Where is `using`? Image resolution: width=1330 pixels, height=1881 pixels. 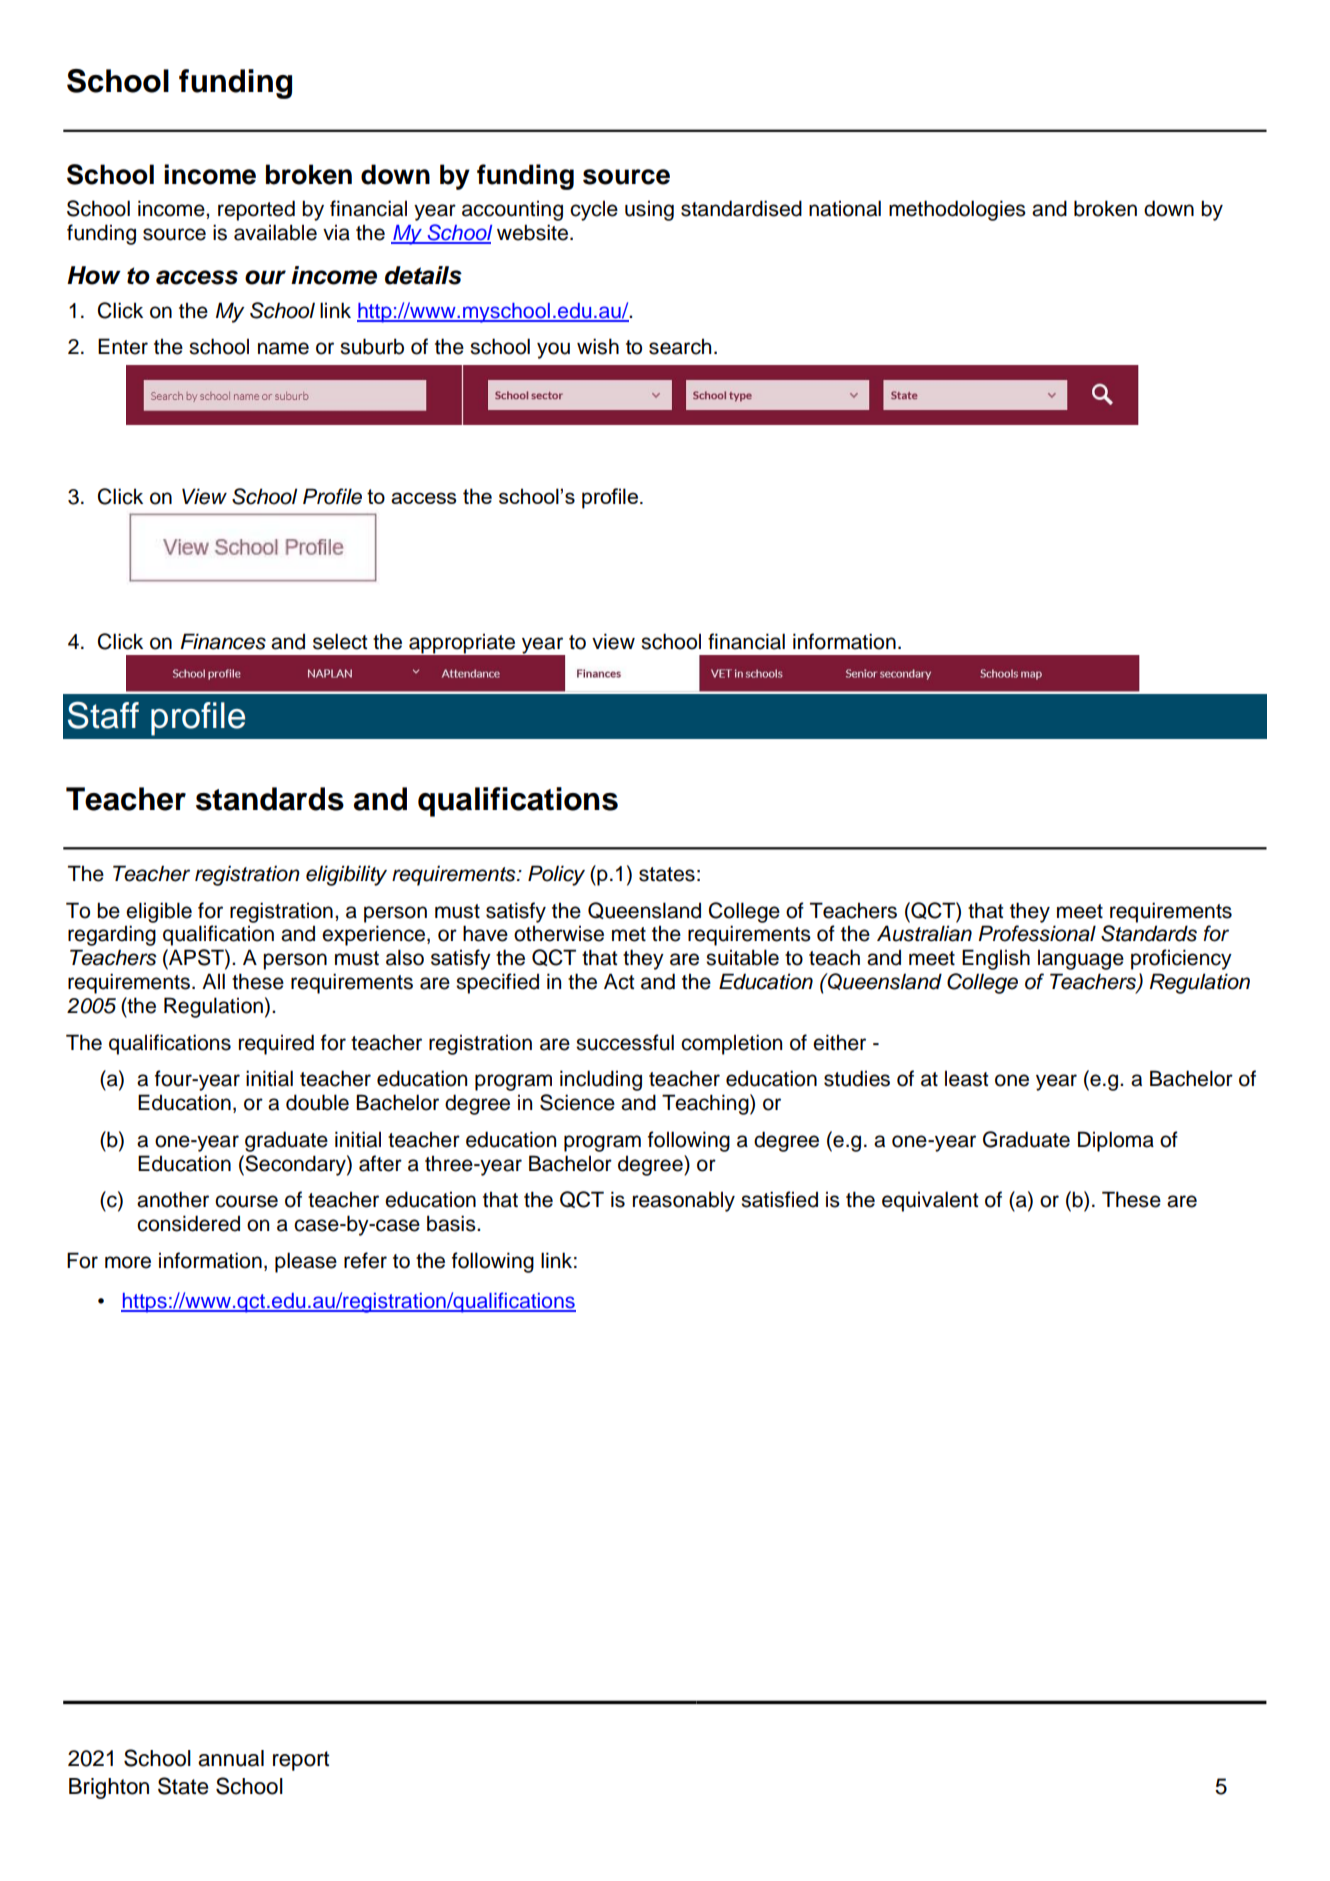 using is located at coordinates (649, 210).
